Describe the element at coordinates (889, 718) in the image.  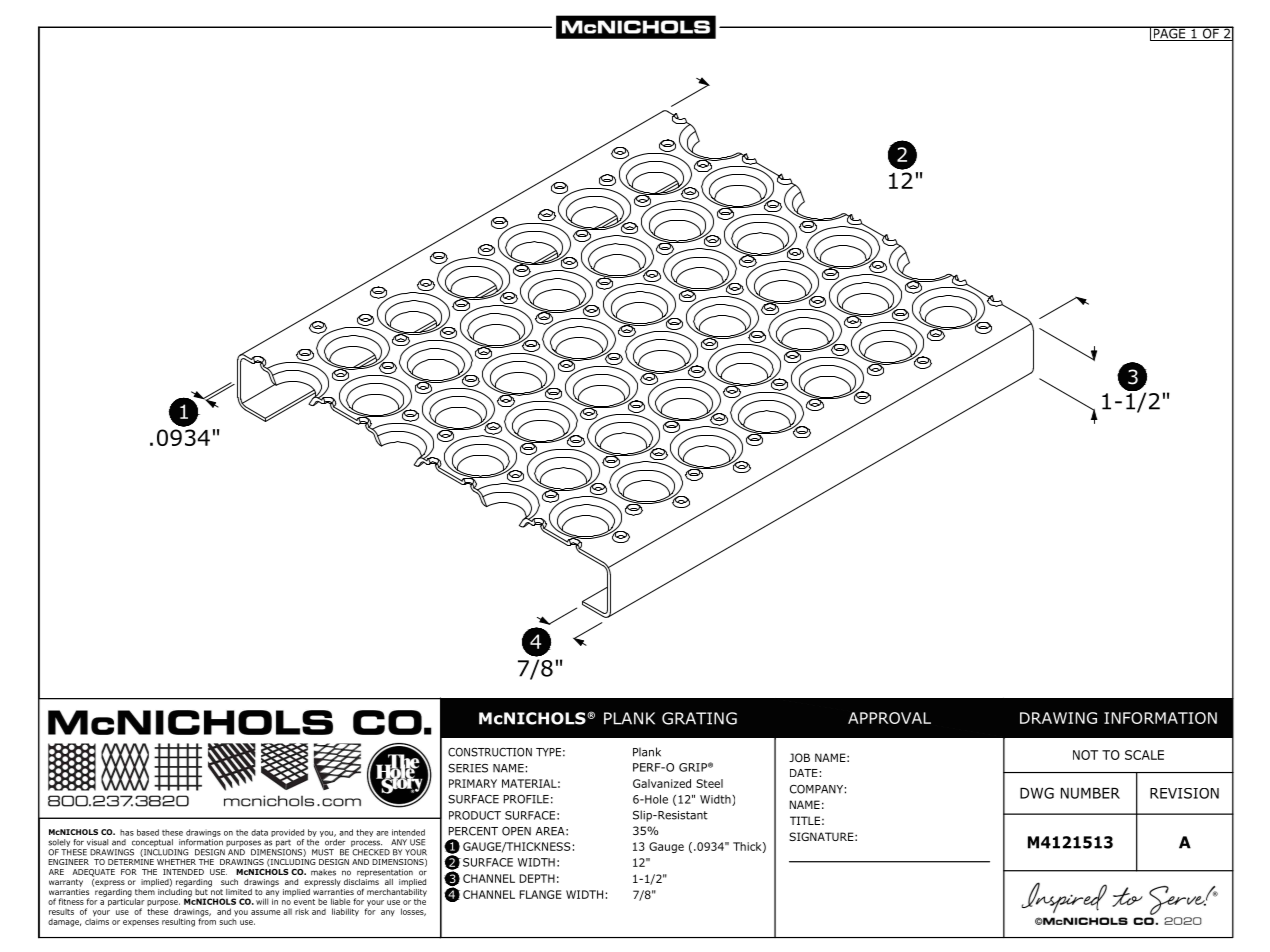
I see `APPROVAL` at that location.
